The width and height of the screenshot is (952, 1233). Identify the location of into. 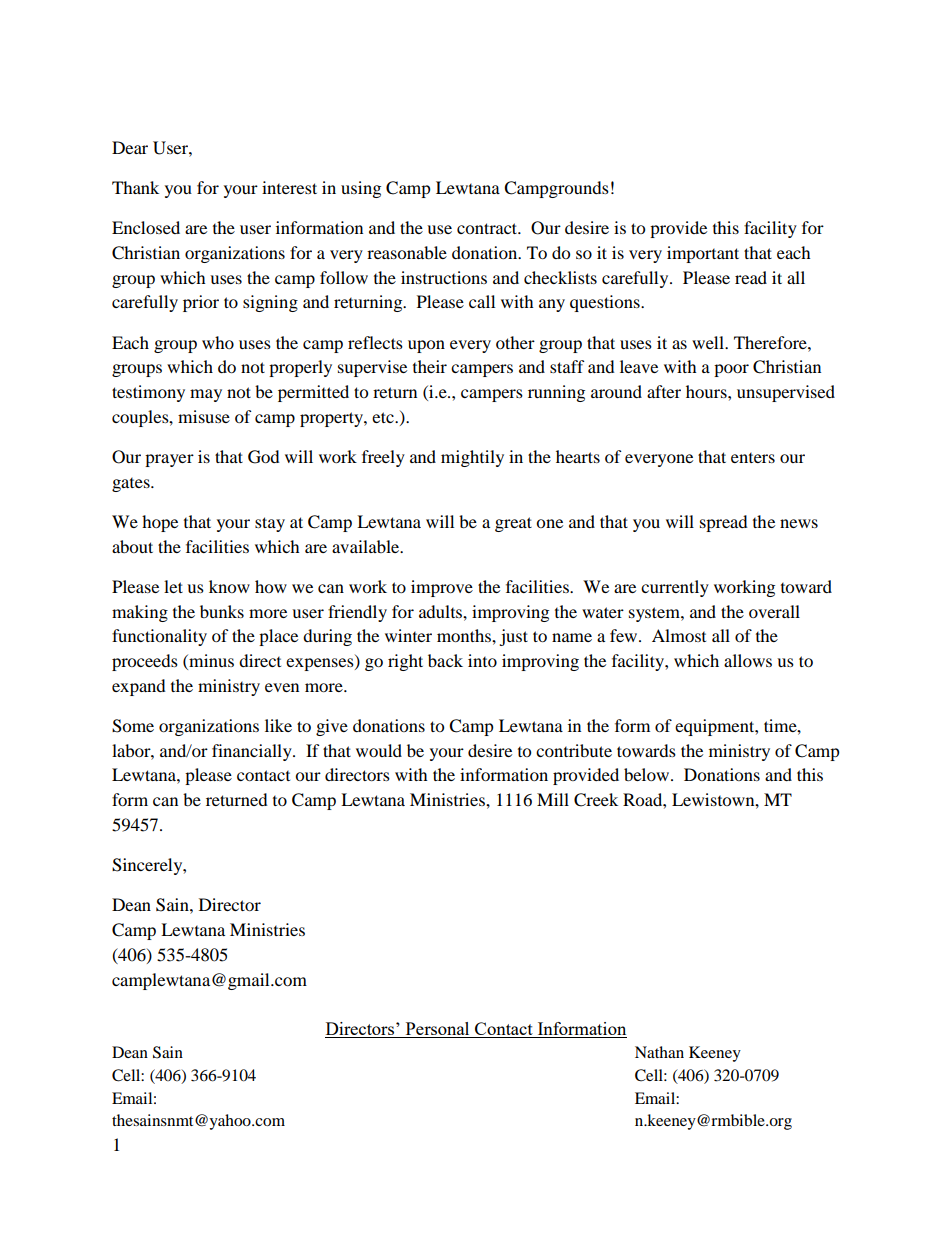
(482, 660).
